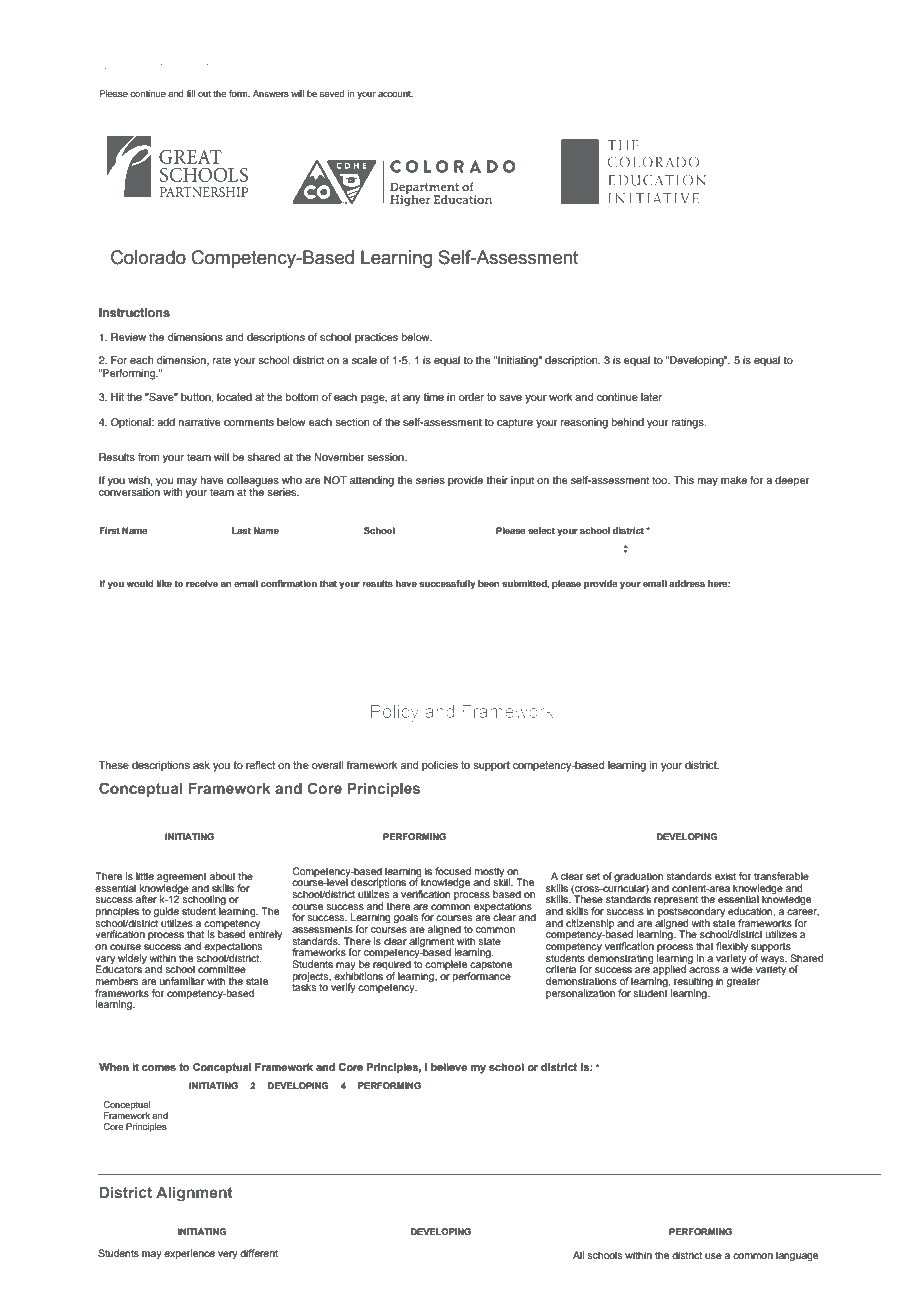  Describe the element at coordinates (725, 876) in the image. I see `exist` at that location.
